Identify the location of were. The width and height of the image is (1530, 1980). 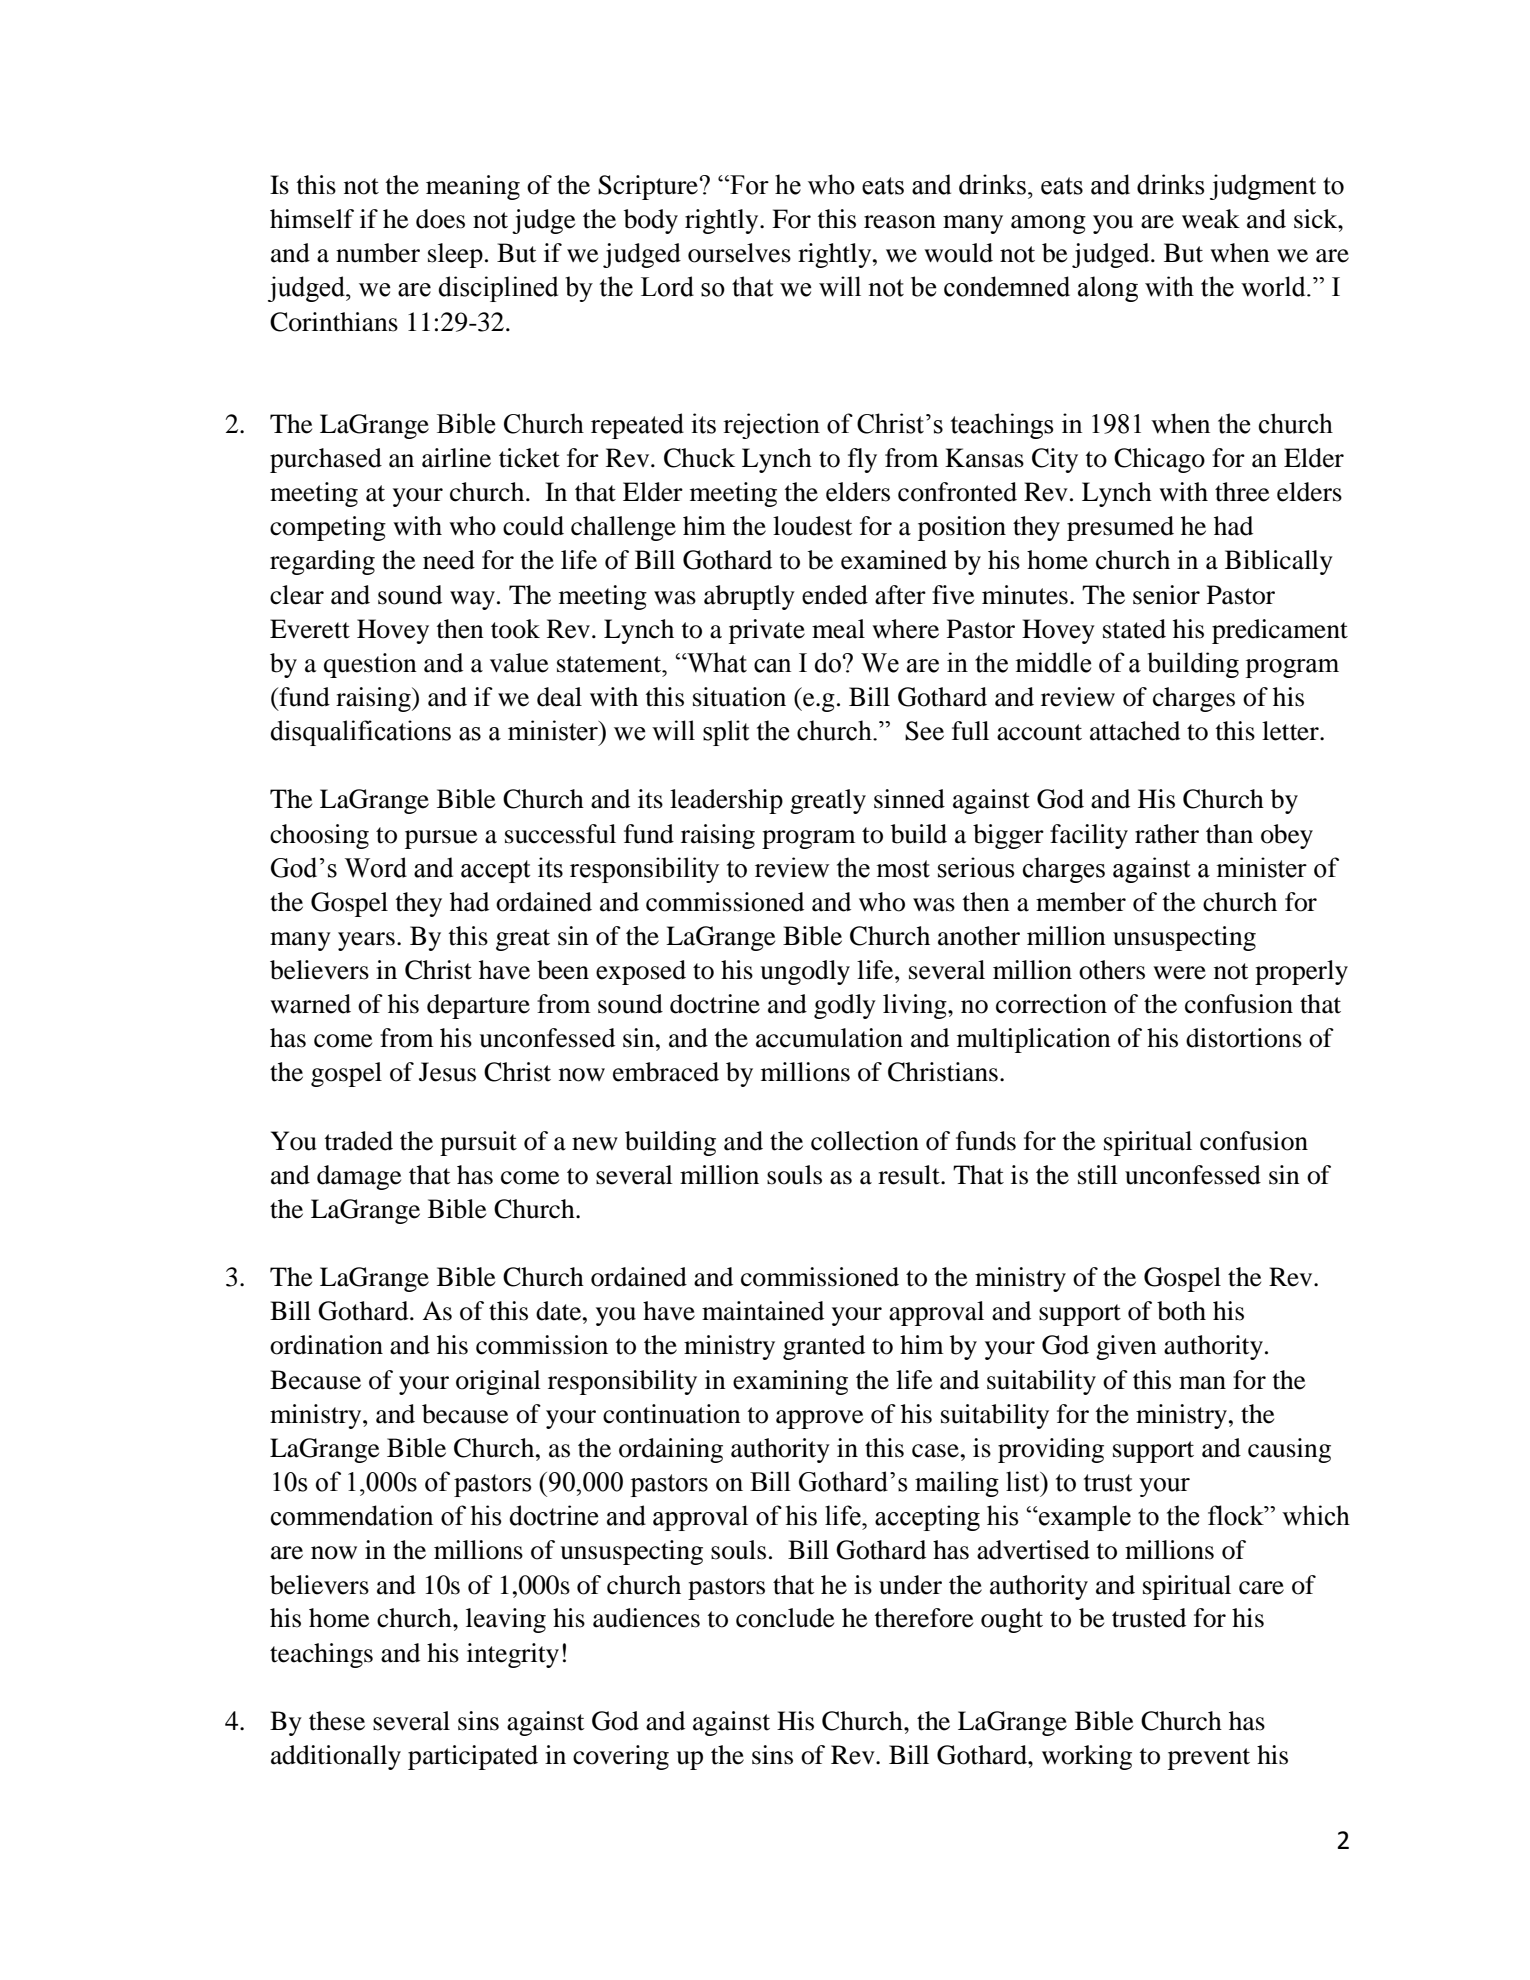
(1179, 973).
